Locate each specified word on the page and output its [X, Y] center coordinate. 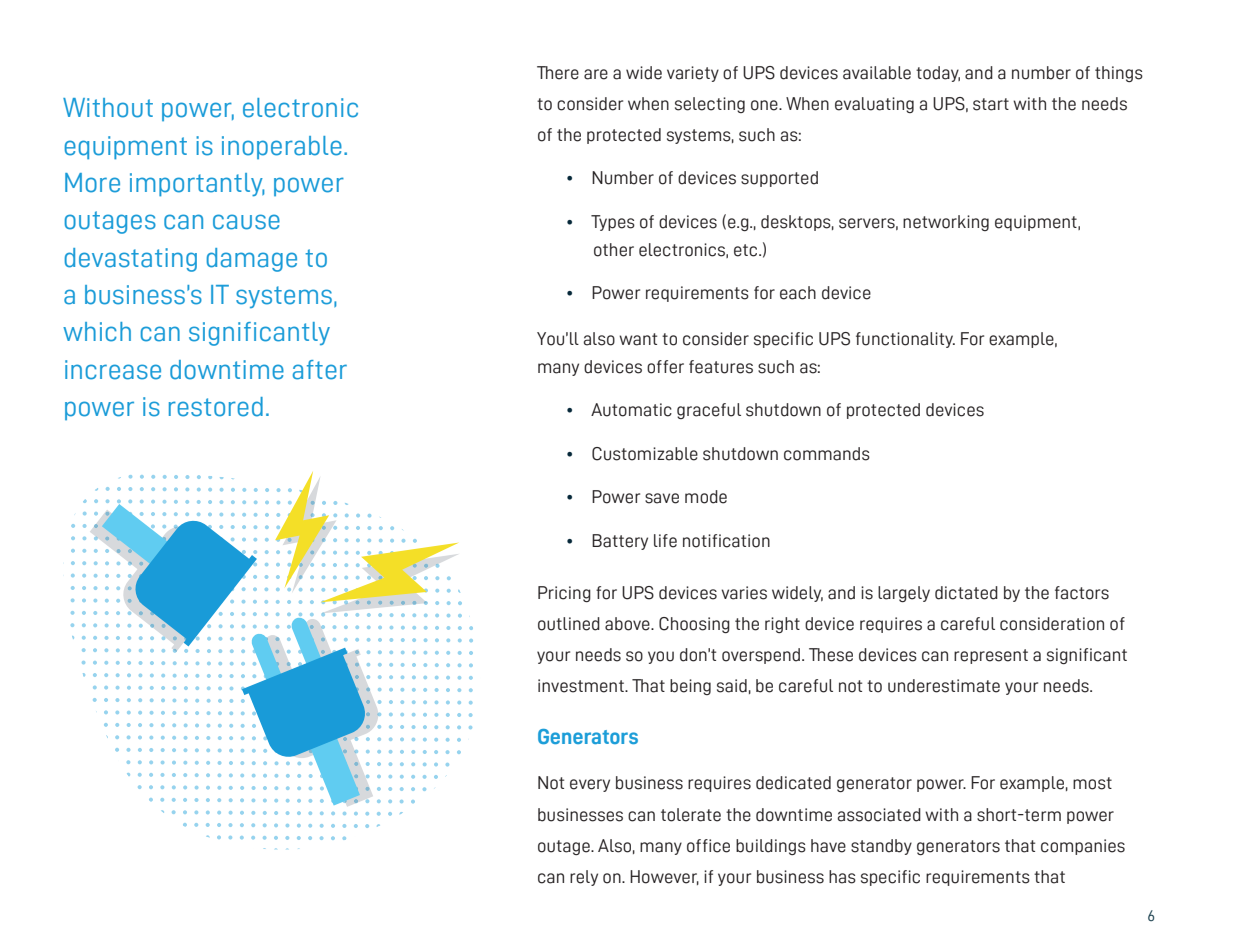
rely [584, 878]
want [638, 339]
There [558, 73]
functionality [905, 340]
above [628, 624]
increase [113, 370]
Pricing [564, 594]
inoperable [282, 147]
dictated [966, 593]
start [991, 104]
